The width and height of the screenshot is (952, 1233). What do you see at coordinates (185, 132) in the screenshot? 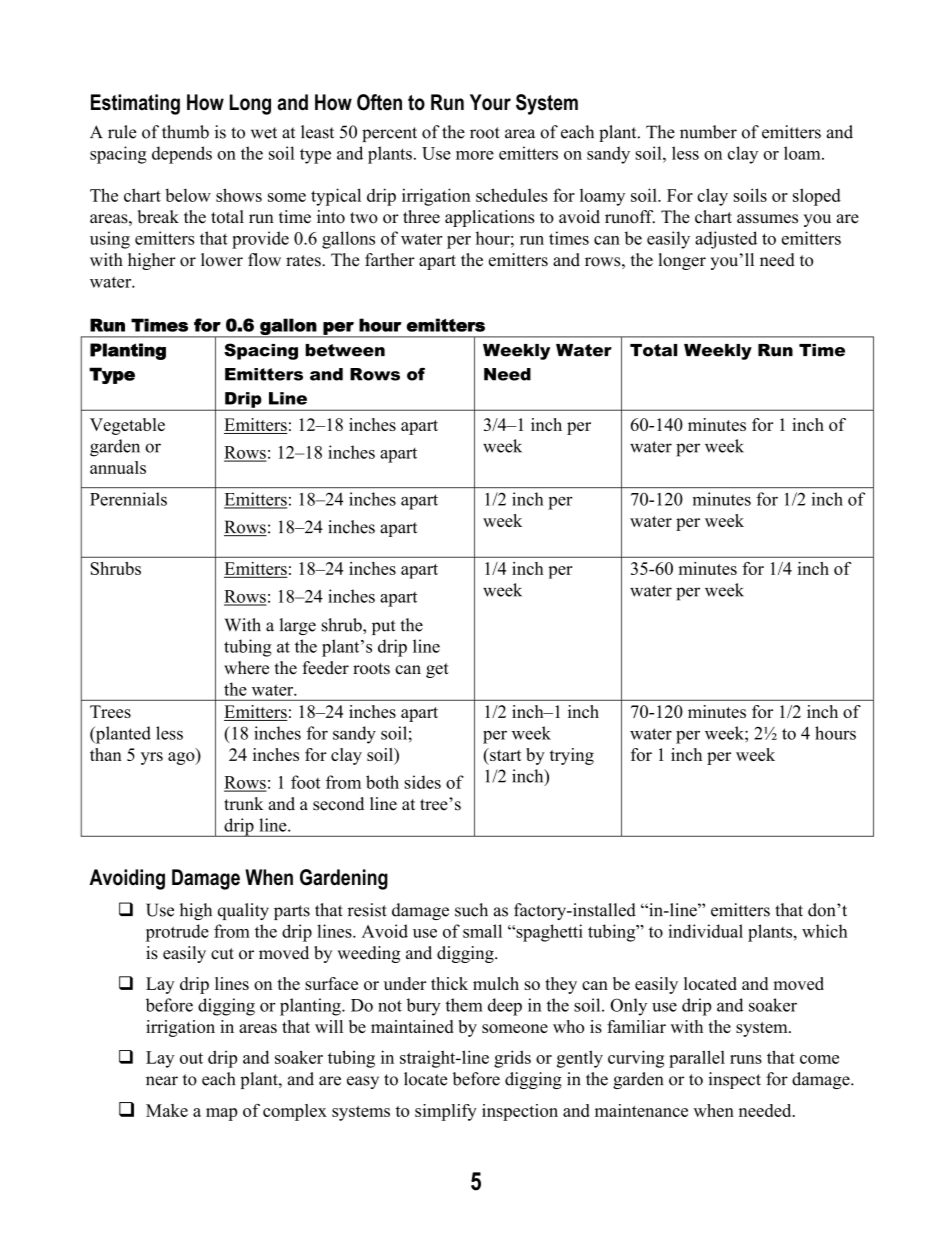
I see `thumb` at bounding box center [185, 132].
